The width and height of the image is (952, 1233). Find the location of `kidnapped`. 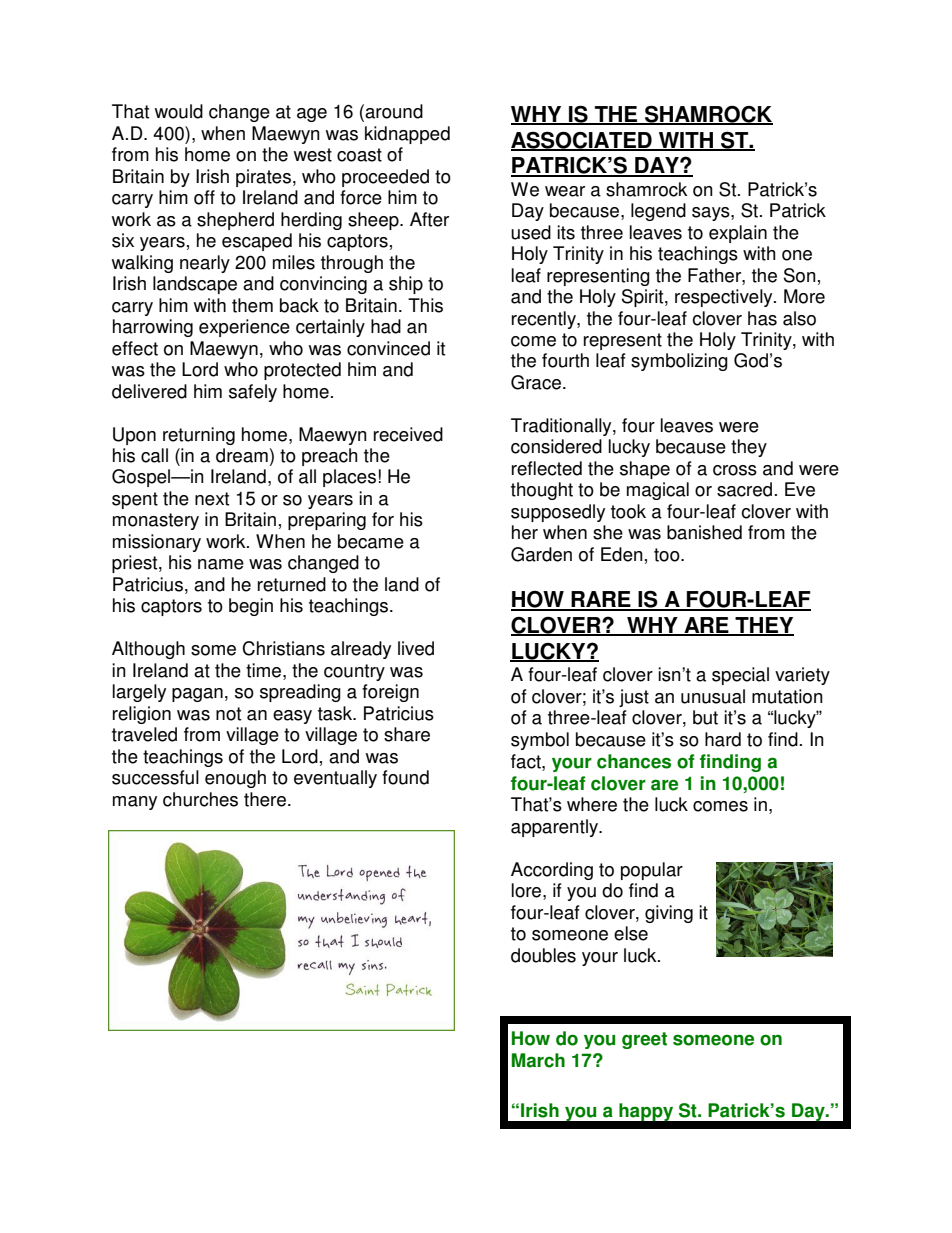

kidnapped is located at coordinates (407, 135).
